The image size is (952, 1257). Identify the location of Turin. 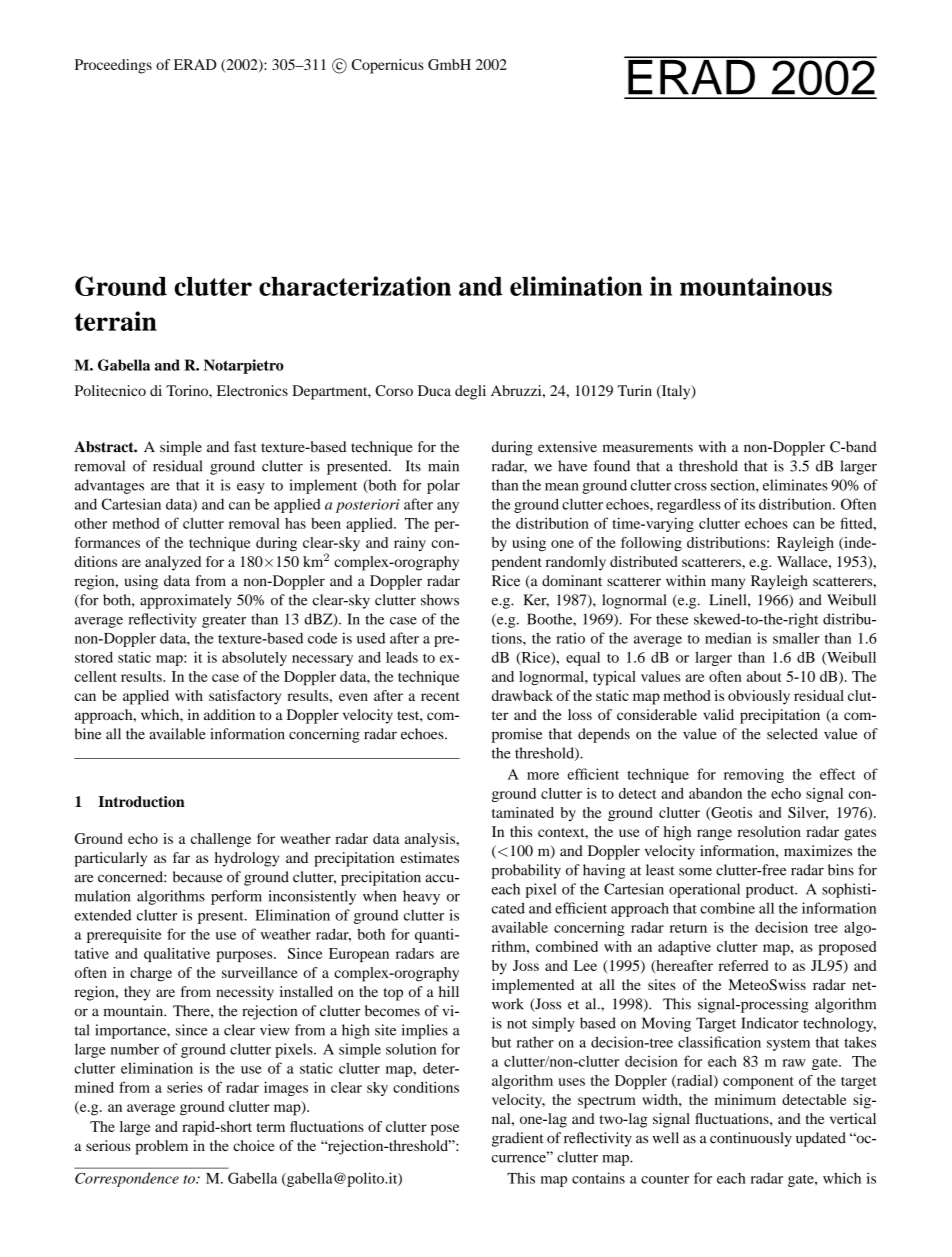
(635, 390).
